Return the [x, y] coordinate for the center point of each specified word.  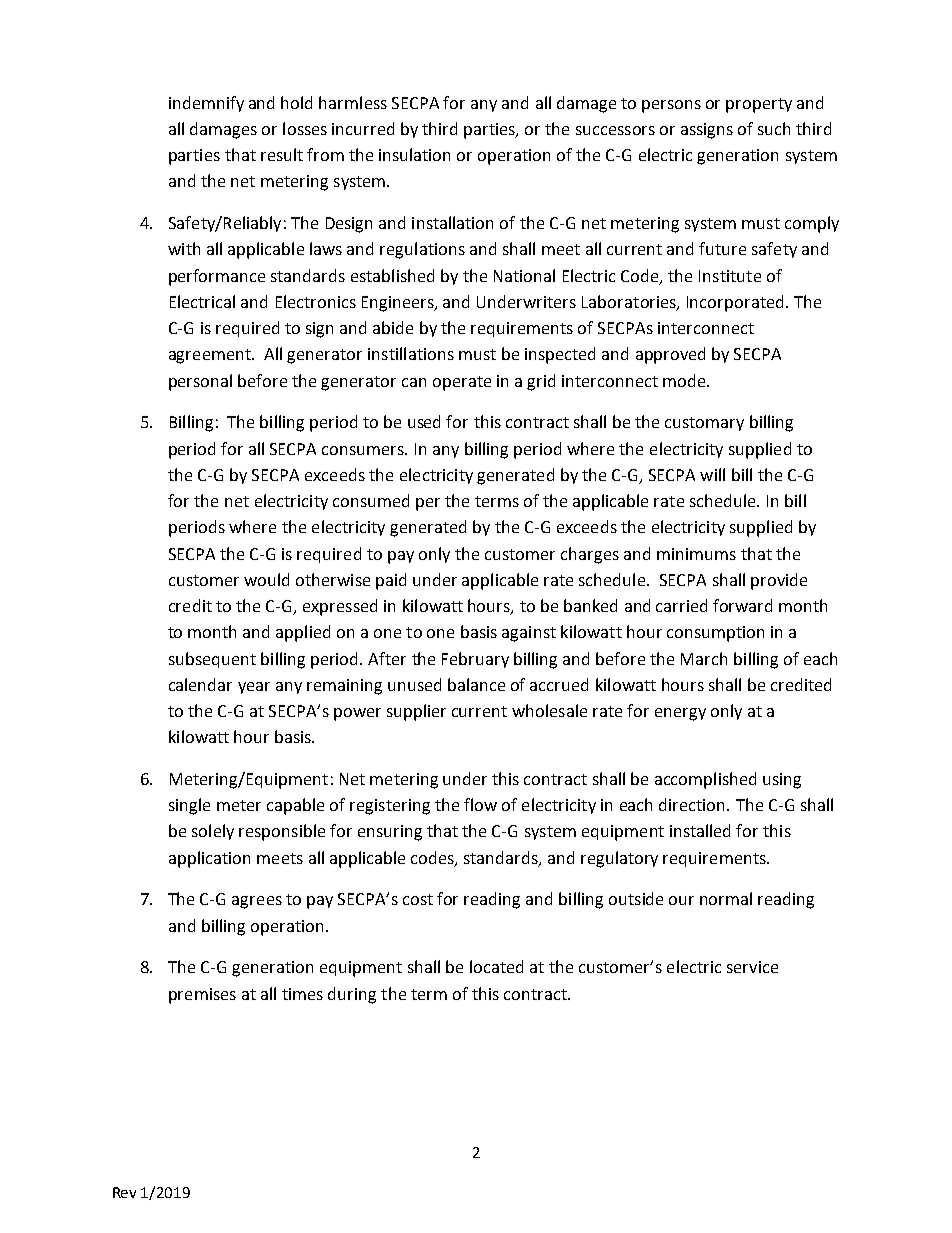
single [189, 806]
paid [391, 581]
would [266, 579]
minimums [696, 554]
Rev [124, 1192]
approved [670, 355]
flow [480, 804]
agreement [211, 356]
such [774, 128]
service [752, 967]
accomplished [705, 780]
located [496, 966]
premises [202, 996]
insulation [414, 154]
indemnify [206, 104]
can [414, 382]
